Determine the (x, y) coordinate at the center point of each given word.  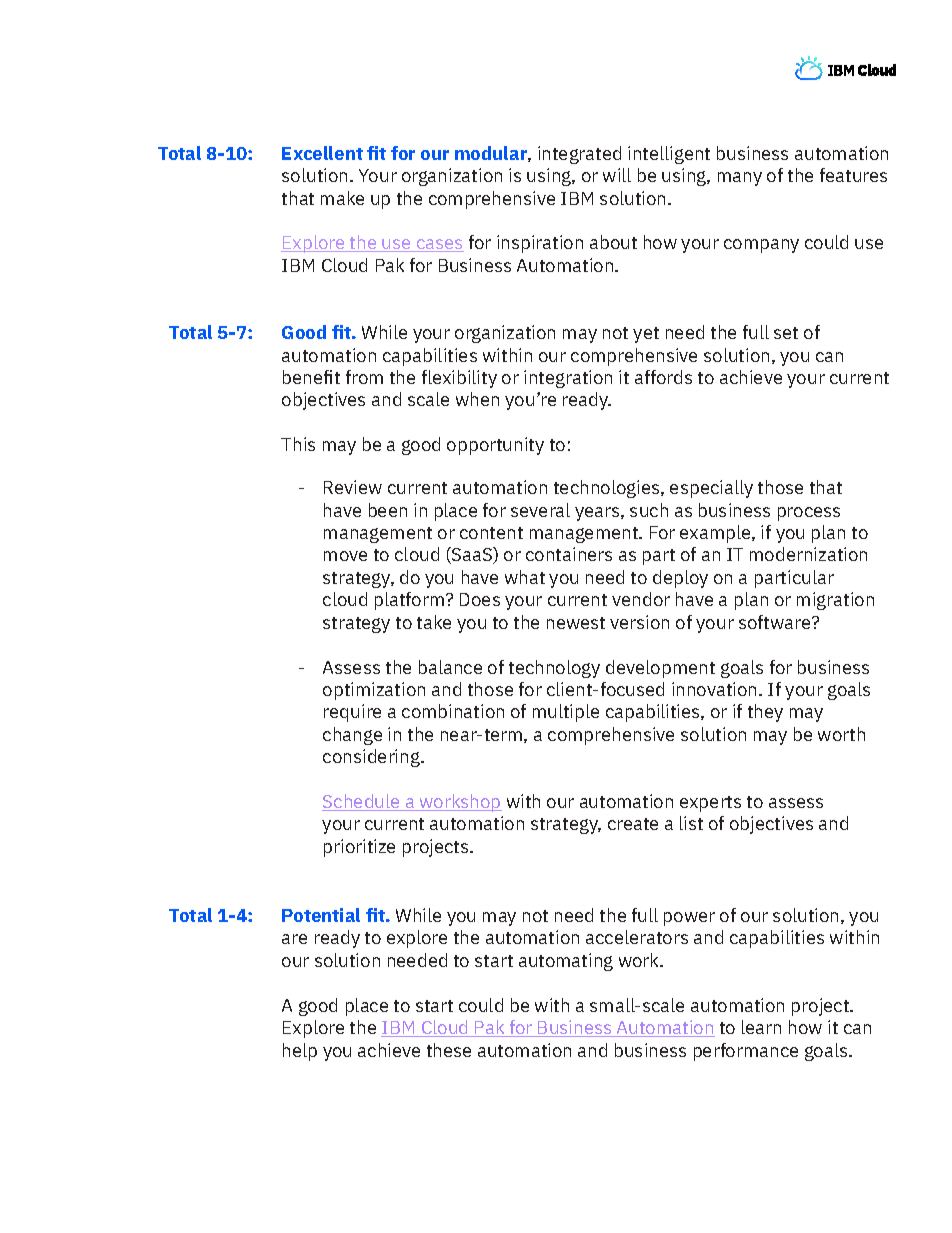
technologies (608, 489)
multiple (566, 713)
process (809, 514)
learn (761, 1027)
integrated (579, 155)
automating (566, 962)
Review (353, 487)
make (342, 198)
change (352, 736)
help (300, 1052)
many (740, 179)
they (765, 713)
